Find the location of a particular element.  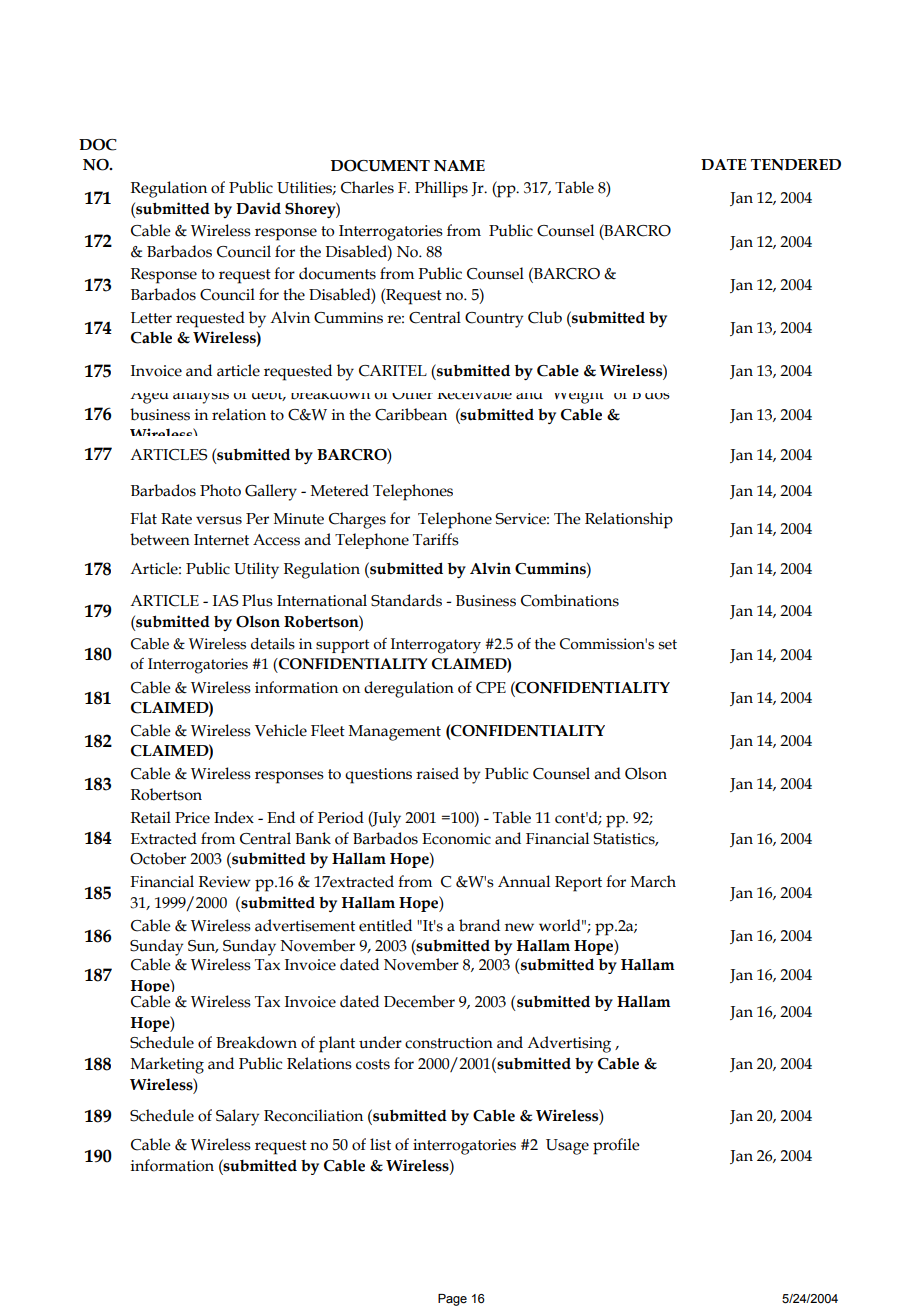

profile is located at coordinates (616, 1146).
